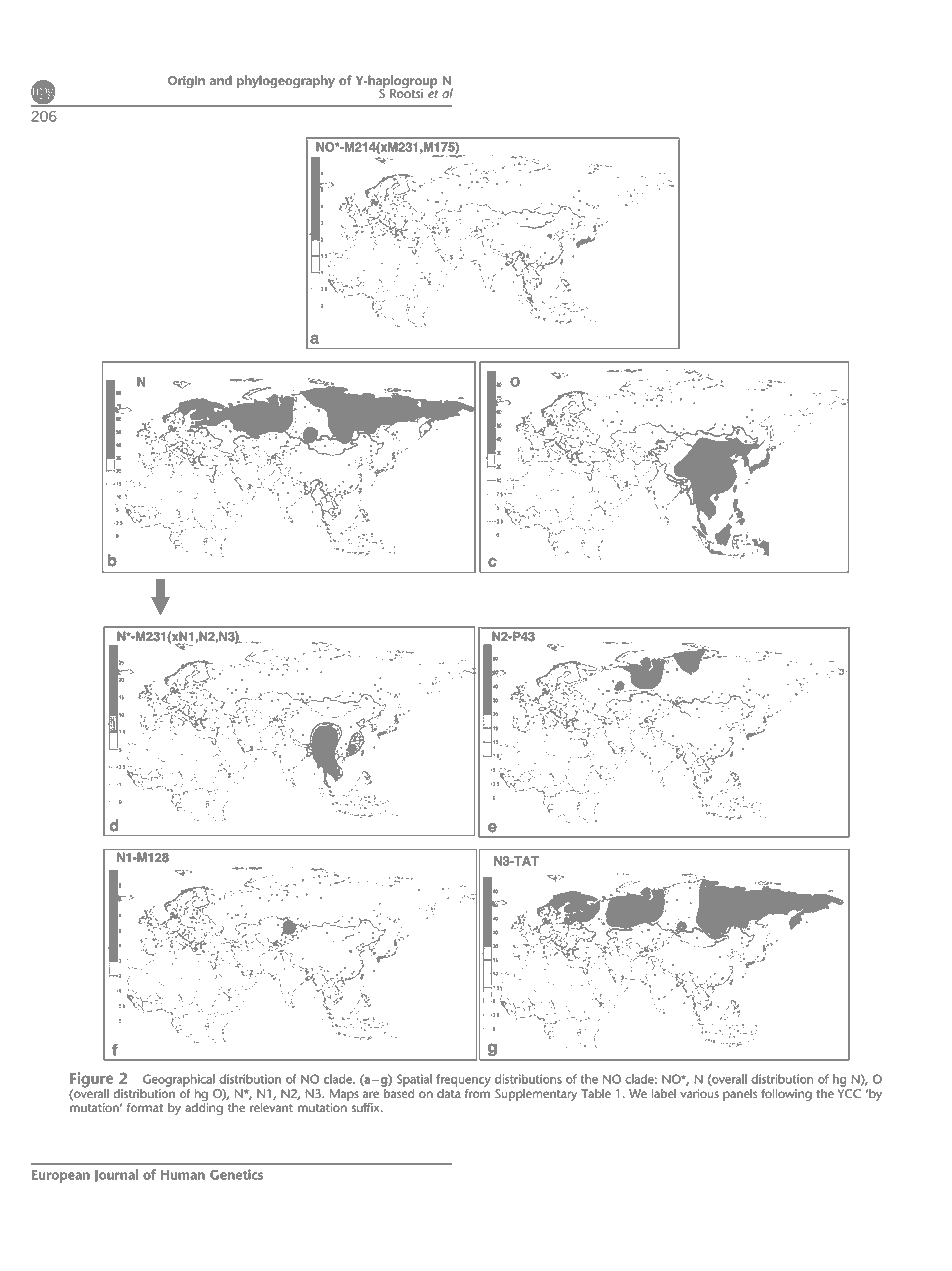 This document has width=952, height=1271. Describe the element at coordinates (186, 82) in the document. I see `Origin` at that location.
